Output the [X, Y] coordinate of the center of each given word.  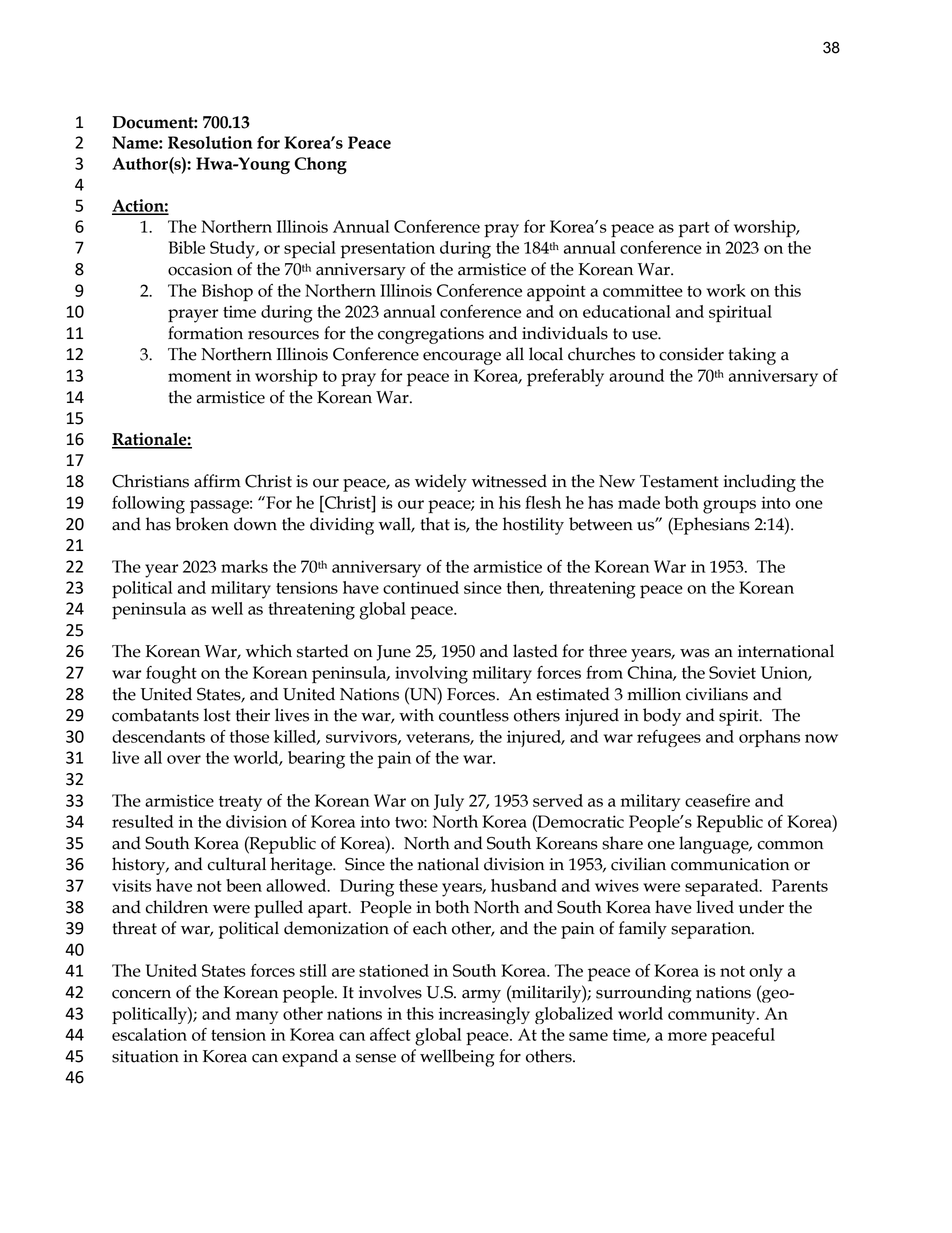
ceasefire [717, 800]
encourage [462, 358]
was [695, 653]
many [257, 1017]
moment [200, 376]
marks [244, 566]
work [726, 290]
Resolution [210, 142]
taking [752, 356]
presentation [388, 250]
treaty [240, 803]
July [449, 802]
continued [421, 587]
